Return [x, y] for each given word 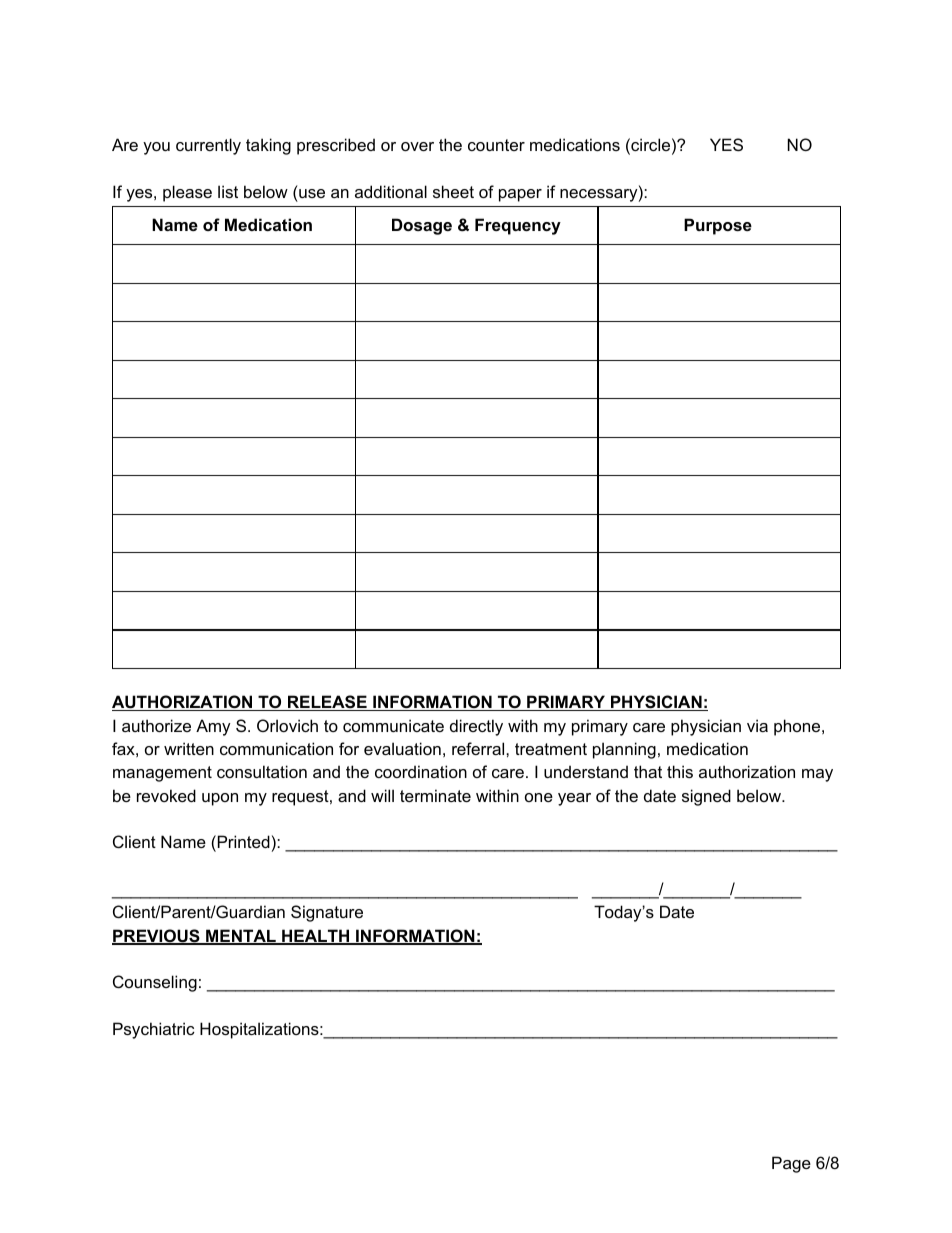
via [757, 725]
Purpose [718, 226]
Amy [213, 727]
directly [476, 727]
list [228, 191]
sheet [453, 191]
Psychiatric [154, 1030]
